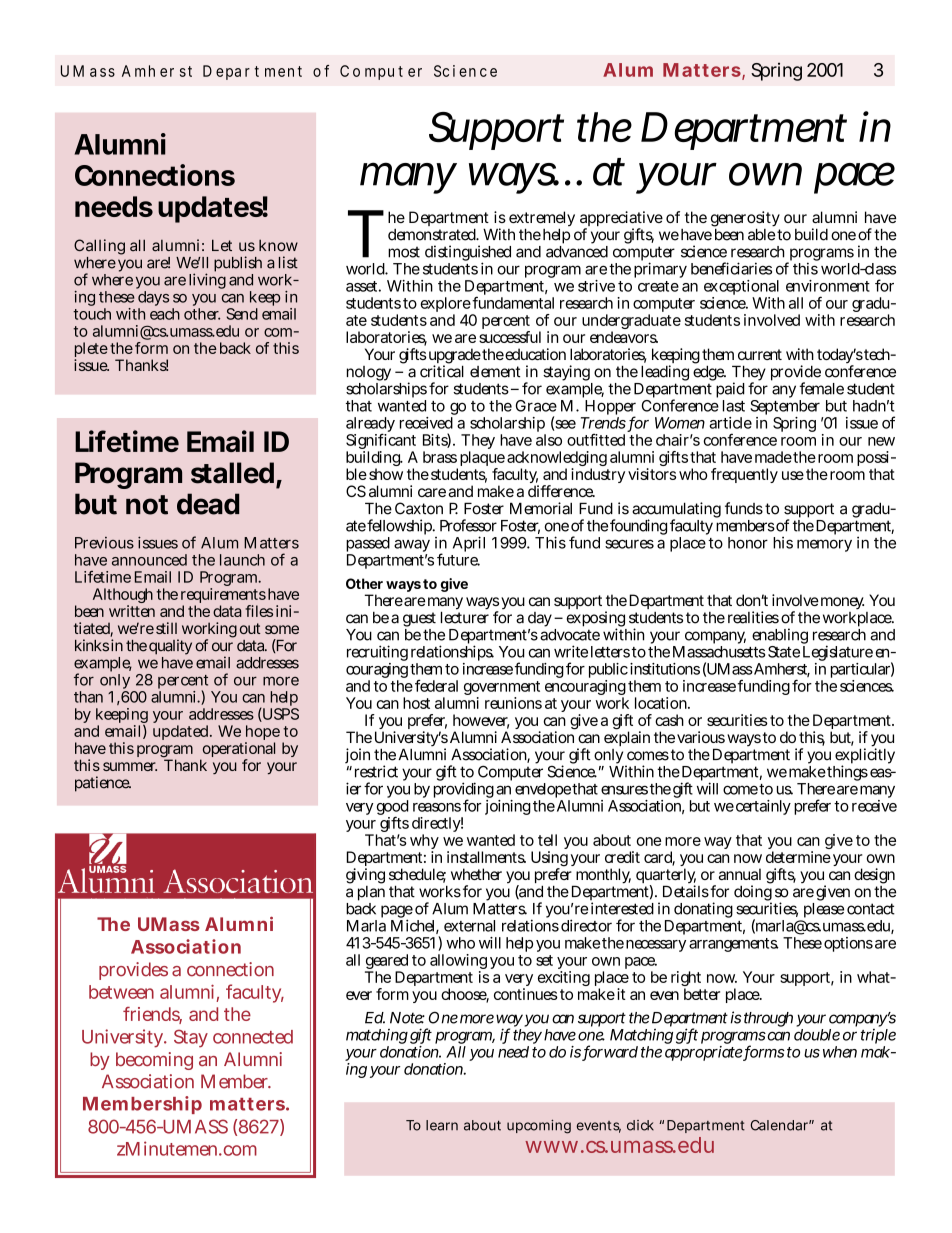 This document has height=1233, width=952. I want to click on stalled, so click(232, 473).
